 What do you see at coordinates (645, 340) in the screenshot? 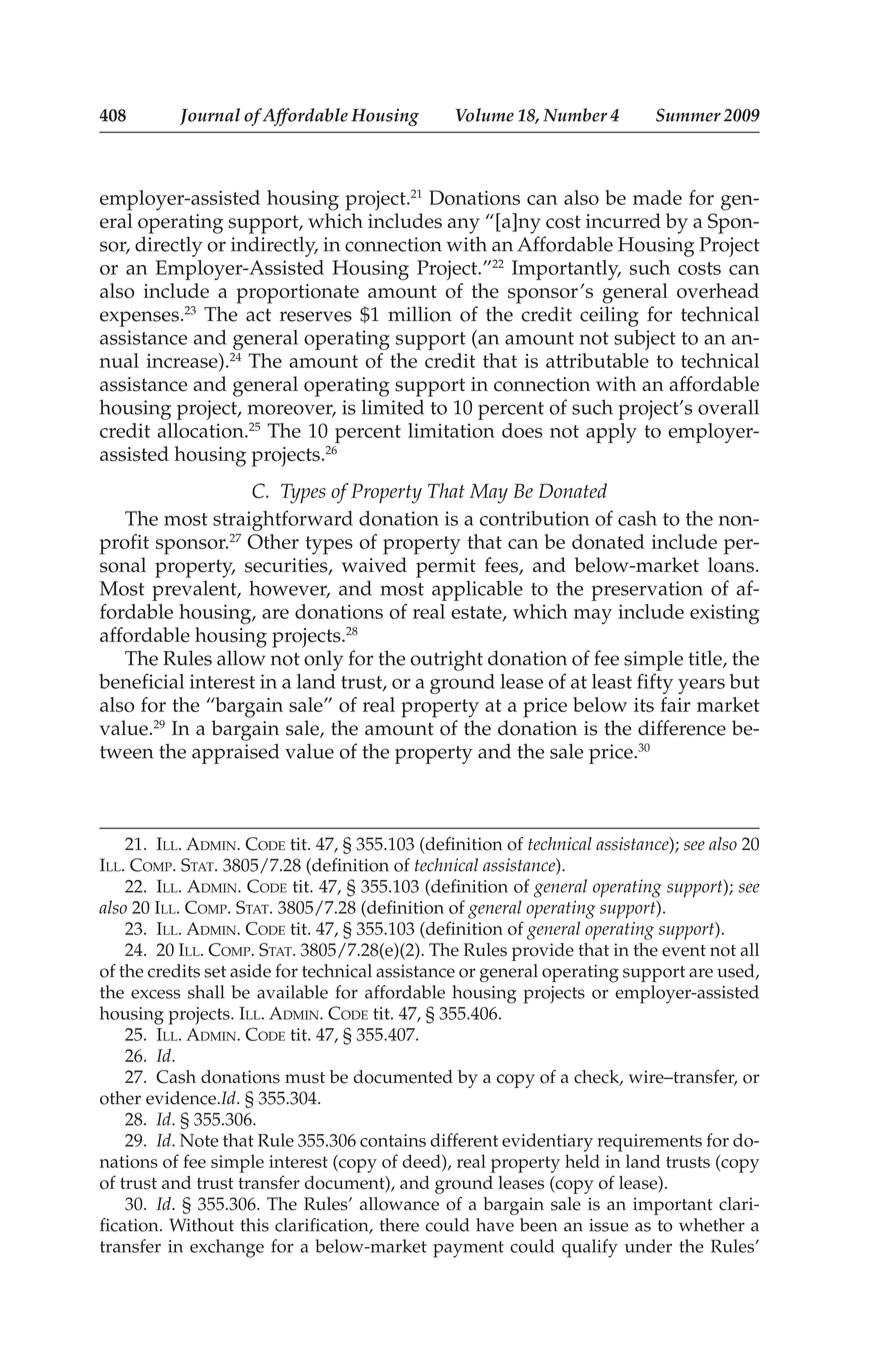
I see `subject` at bounding box center [645, 340].
